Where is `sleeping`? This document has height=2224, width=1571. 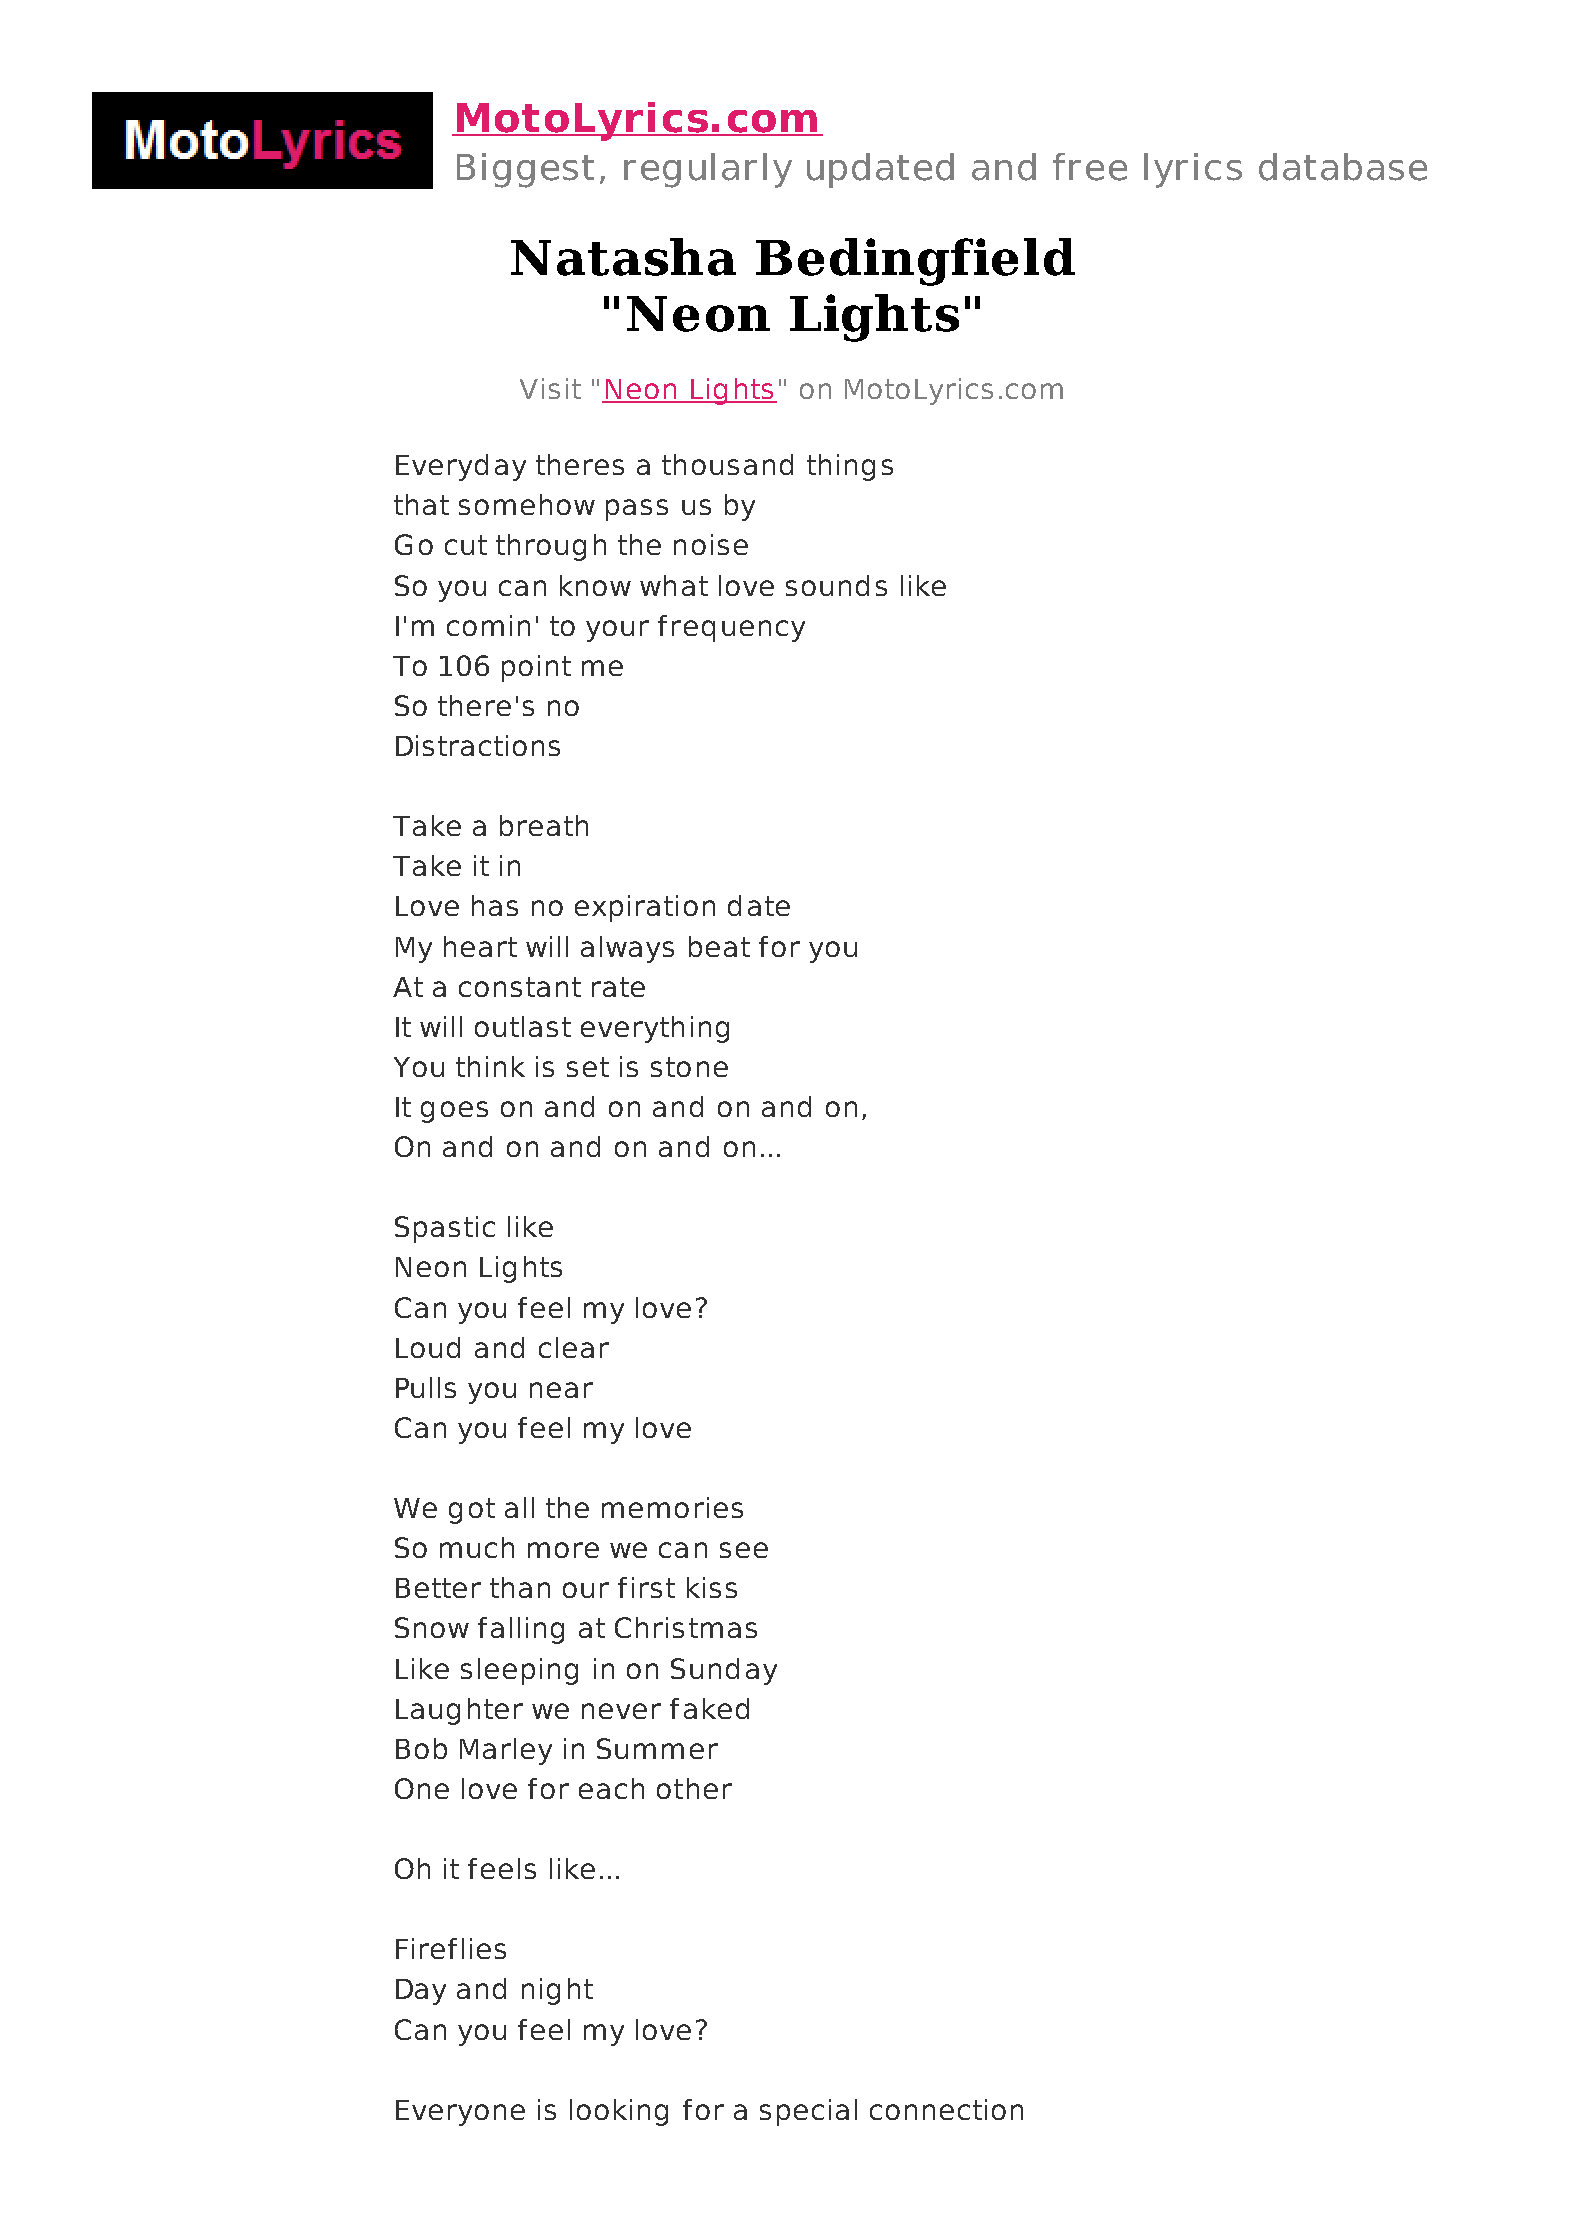 sleeping is located at coordinates (519, 1671).
